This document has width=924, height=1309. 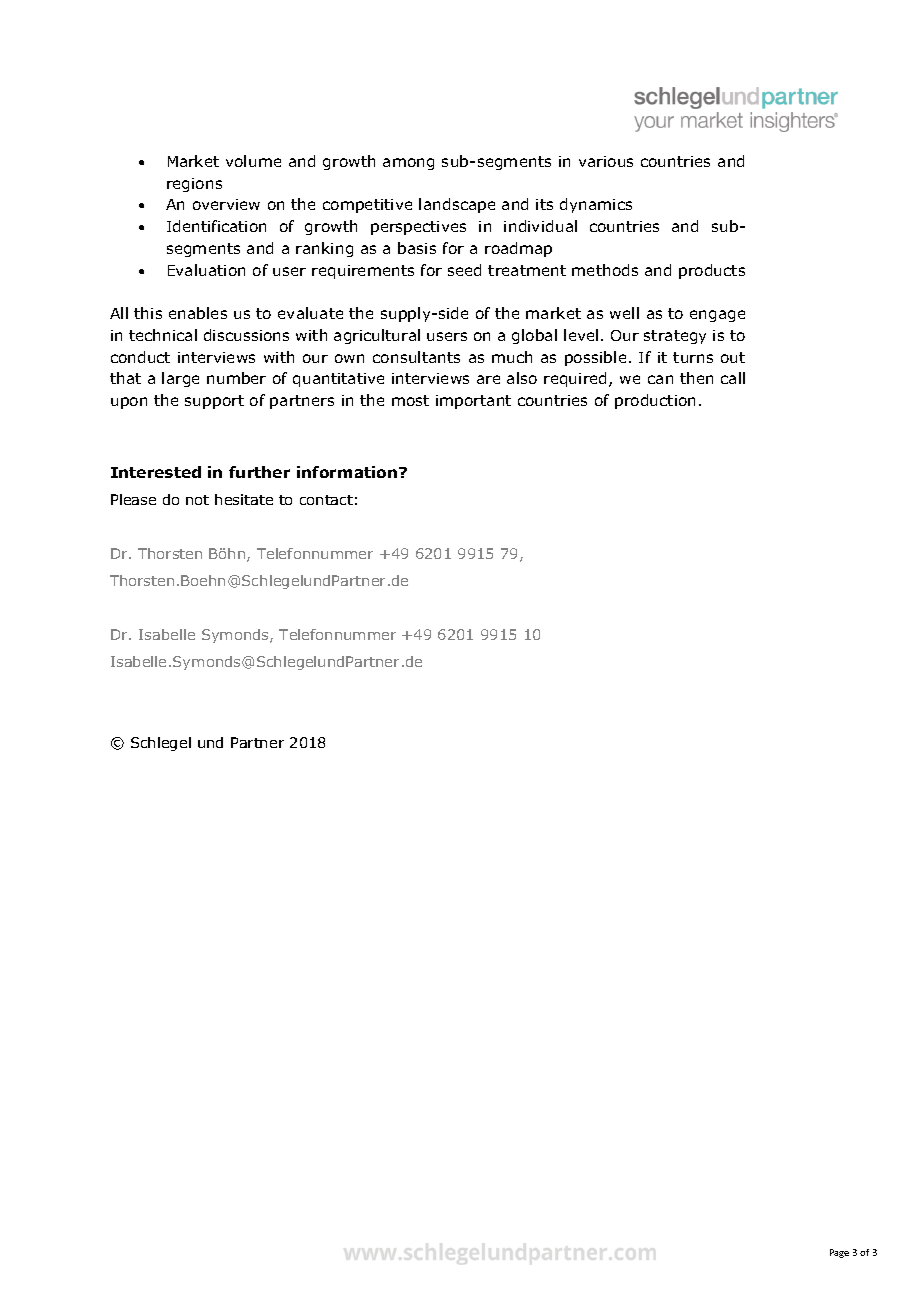 What do you see at coordinates (244, 499) in the document?
I see `hesitate` at bounding box center [244, 499].
